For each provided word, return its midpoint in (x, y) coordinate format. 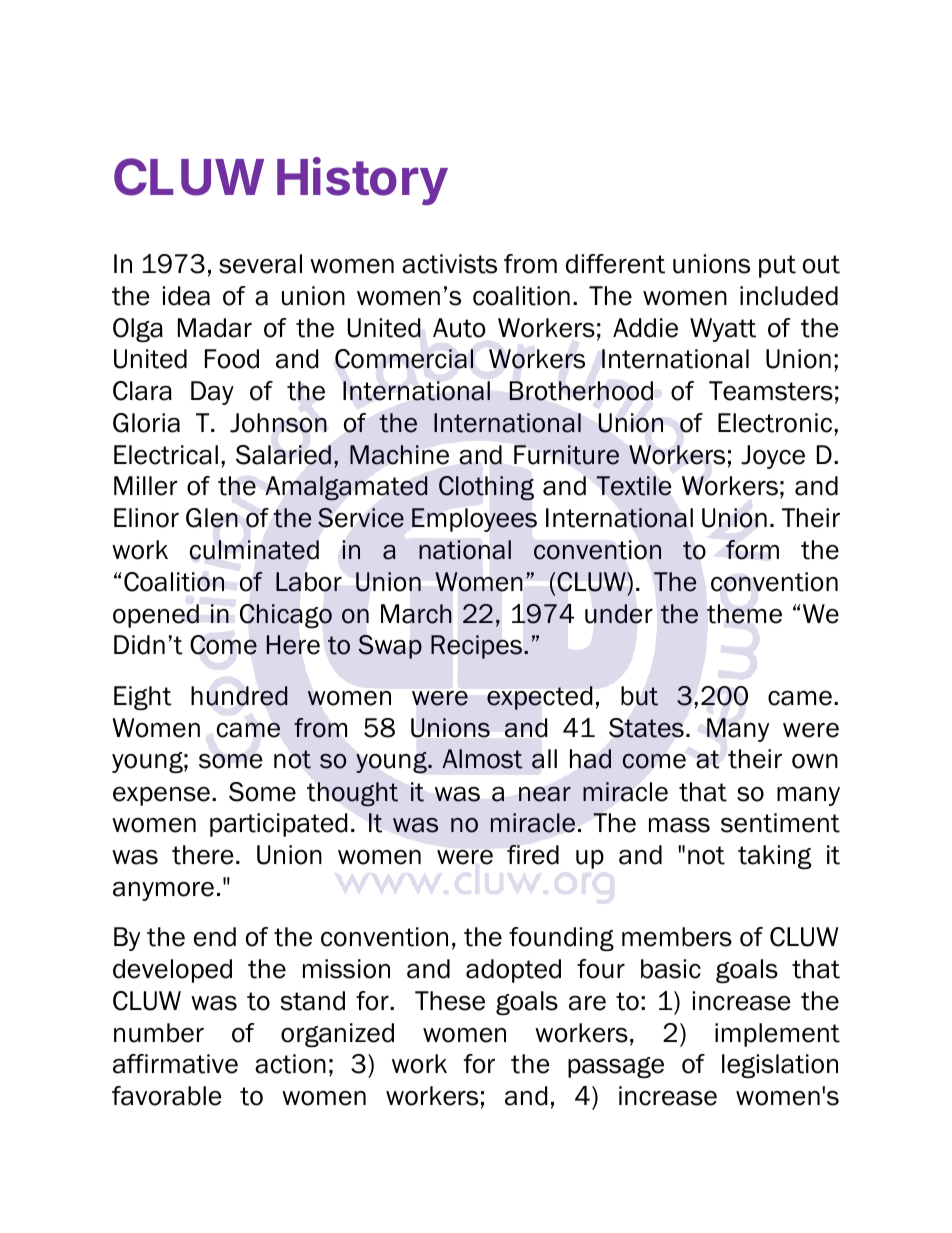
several (260, 264)
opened (156, 616)
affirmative (175, 1064)
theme (744, 614)
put (777, 266)
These (450, 1001)
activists (449, 264)
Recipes (476, 647)
